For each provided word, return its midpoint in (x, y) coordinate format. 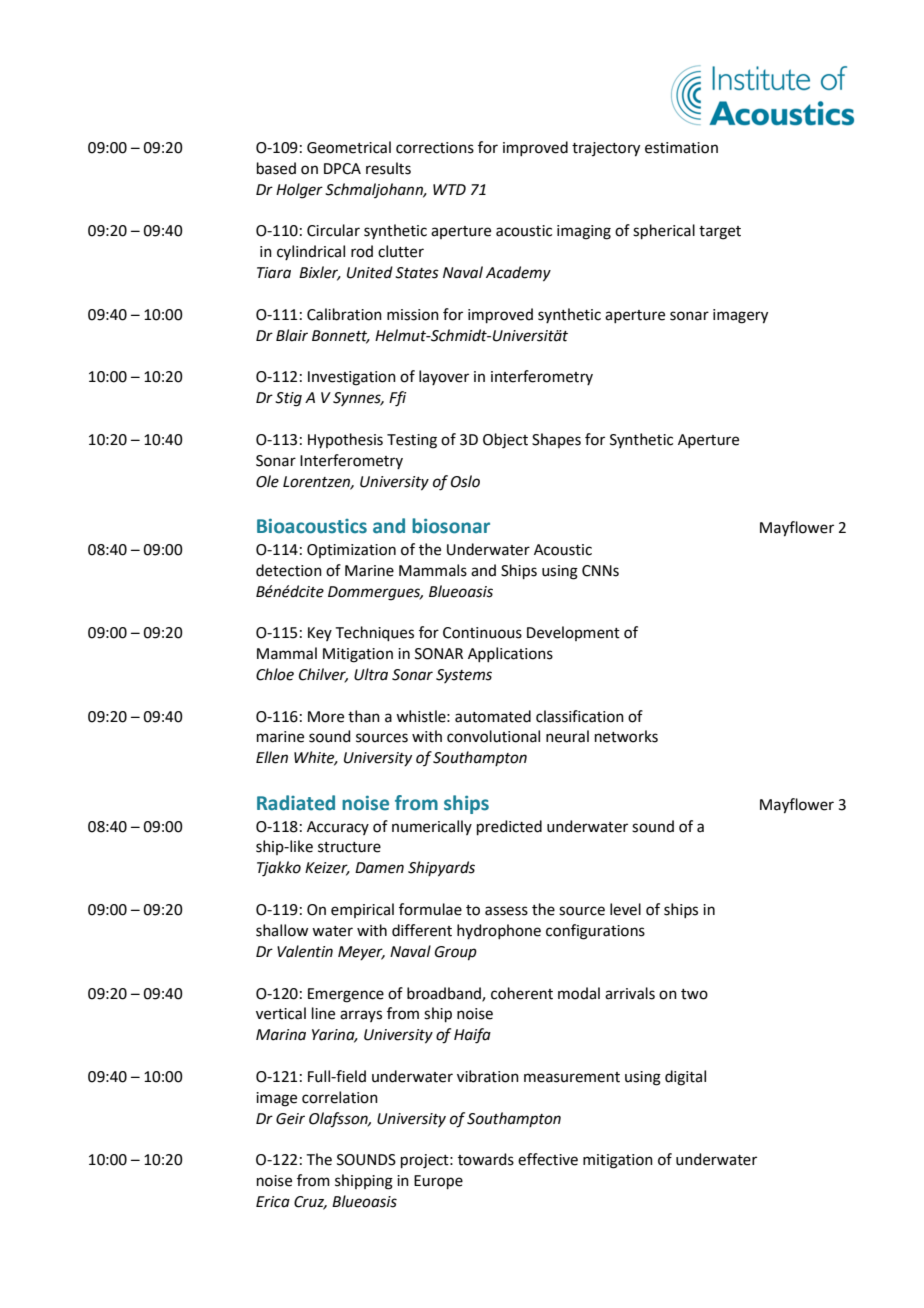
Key (320, 634)
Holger (299, 191)
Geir (290, 1119)
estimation (681, 148)
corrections (435, 148)
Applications (510, 654)
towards (486, 1159)
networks (626, 736)
